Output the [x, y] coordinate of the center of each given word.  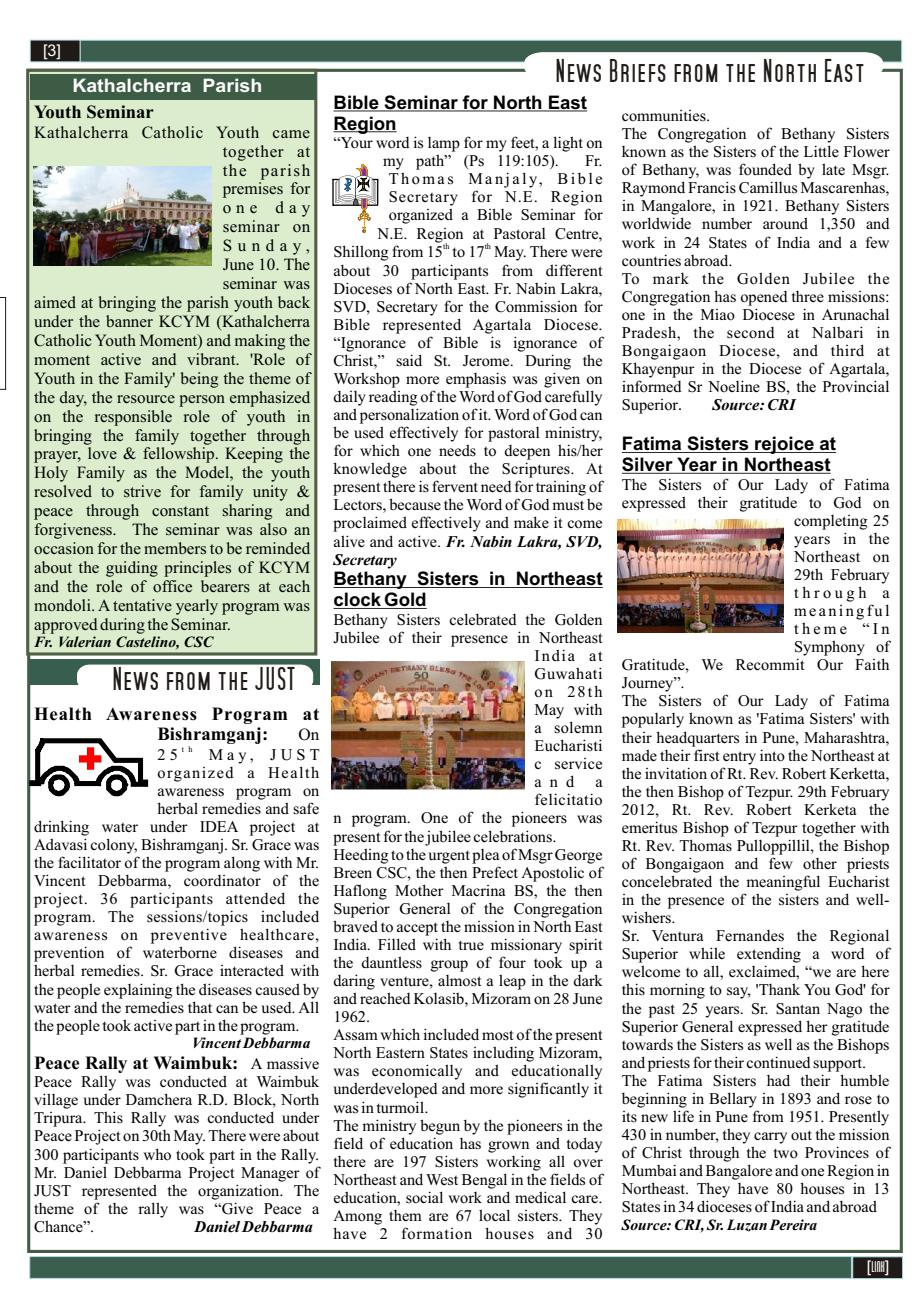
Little [821, 151]
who [157, 1154]
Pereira [793, 1225]
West [442, 1180]
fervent [455, 486]
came [291, 134]
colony [113, 846]
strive [142, 491]
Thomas [705, 845]
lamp [444, 144]
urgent [449, 857]
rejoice [784, 445]
